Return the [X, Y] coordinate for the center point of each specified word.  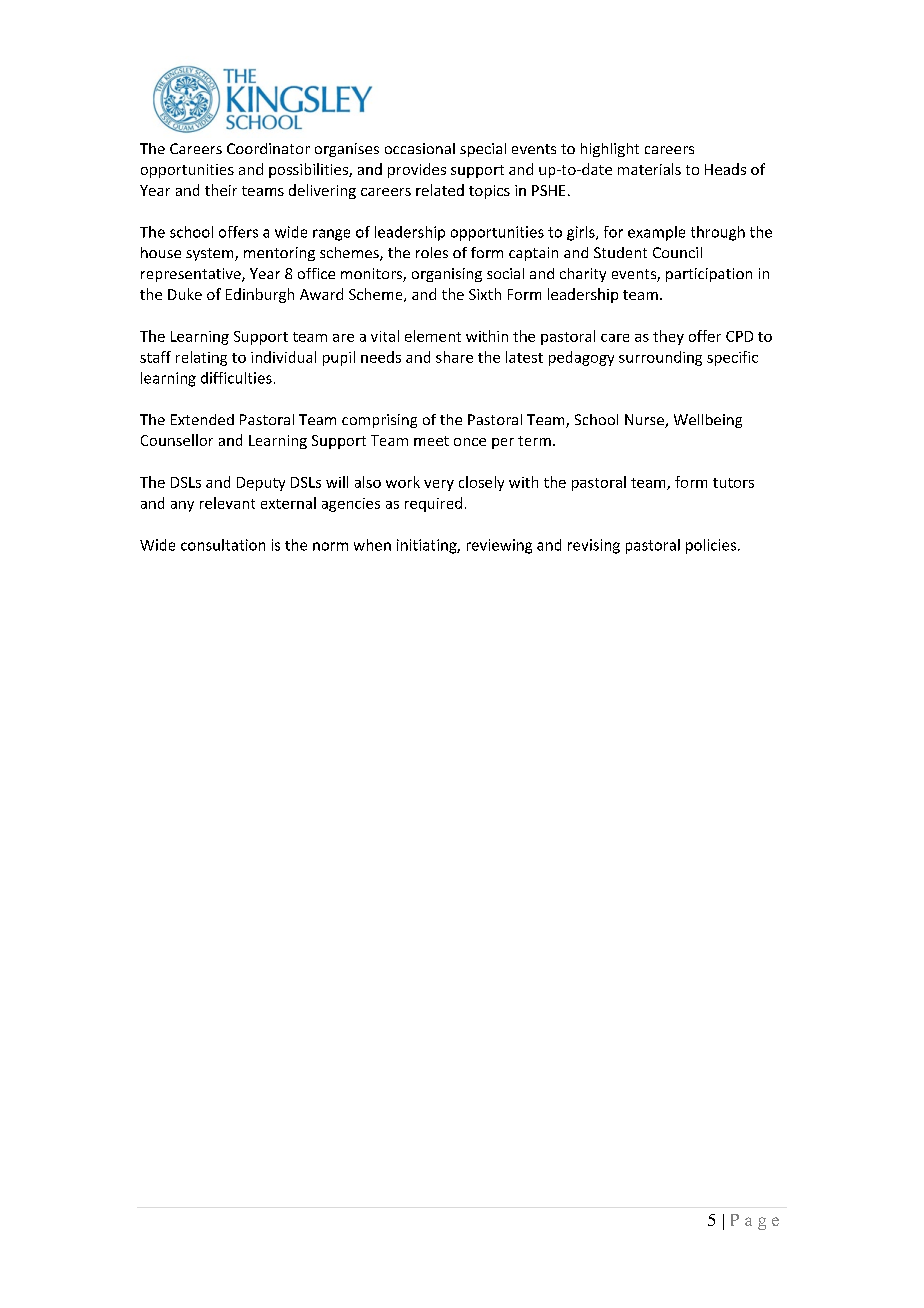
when [372, 545]
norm [330, 546]
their [221, 190]
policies [712, 546]
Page [755, 1222]
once [470, 442]
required [433, 504]
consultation [223, 545]
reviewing [499, 546]
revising [594, 546]
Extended [202, 419]
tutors [733, 483]
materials [649, 169]
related [440, 190]
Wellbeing [708, 421]
